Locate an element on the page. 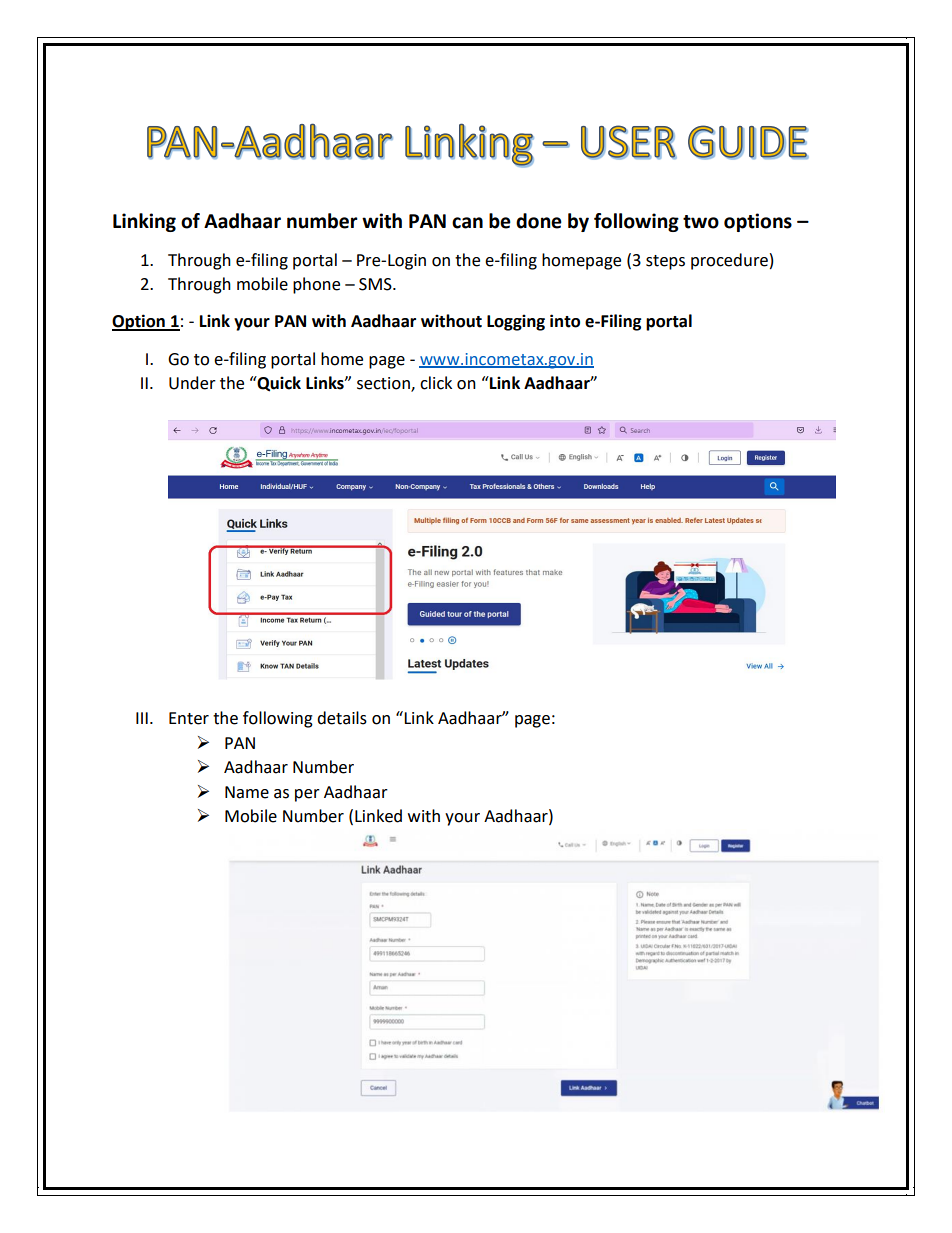  Logging is located at coordinates (516, 322).
